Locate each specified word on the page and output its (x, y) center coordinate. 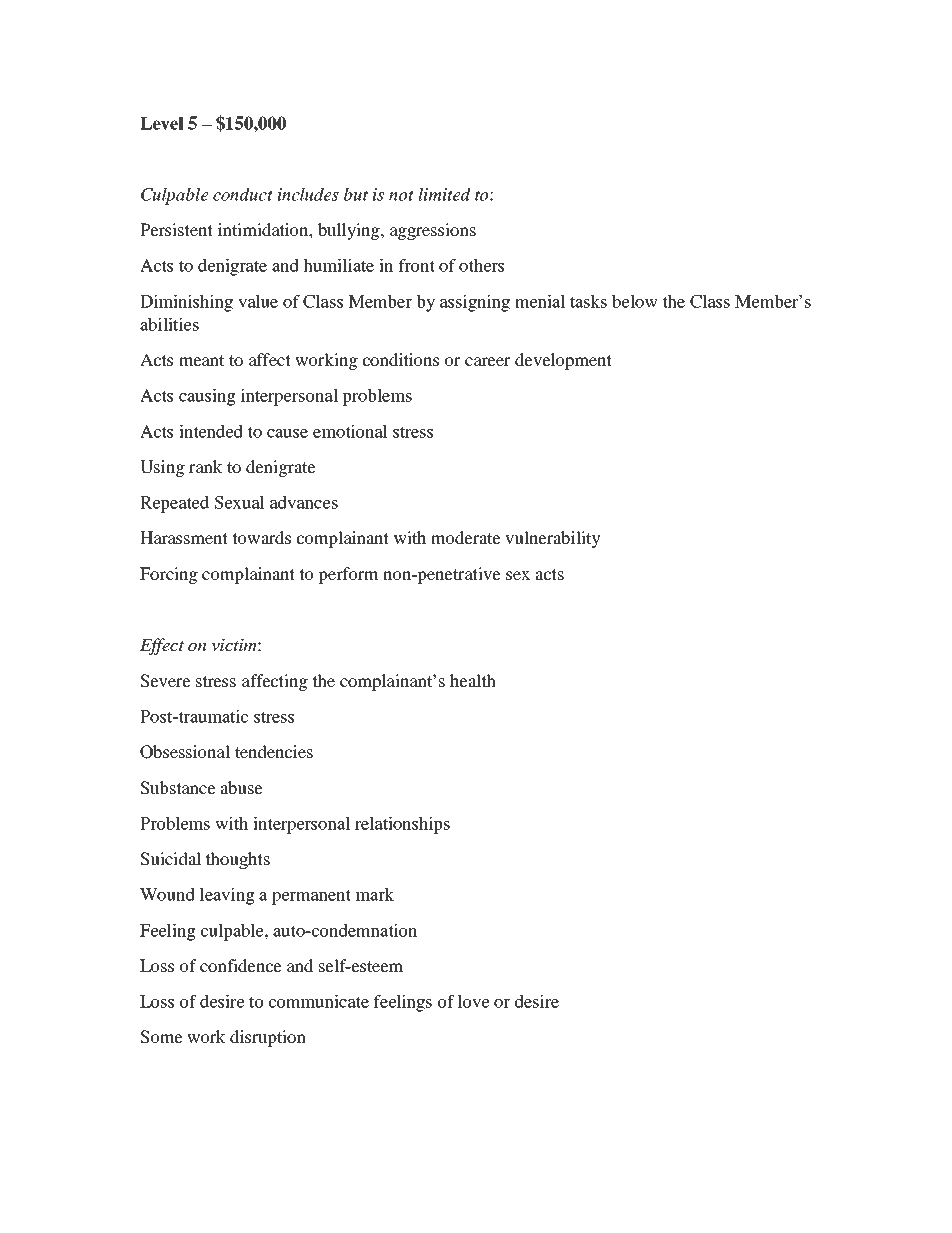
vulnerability (553, 539)
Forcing (169, 575)
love (474, 1001)
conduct (243, 194)
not (401, 195)
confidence (241, 965)
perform (348, 575)
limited (445, 194)
